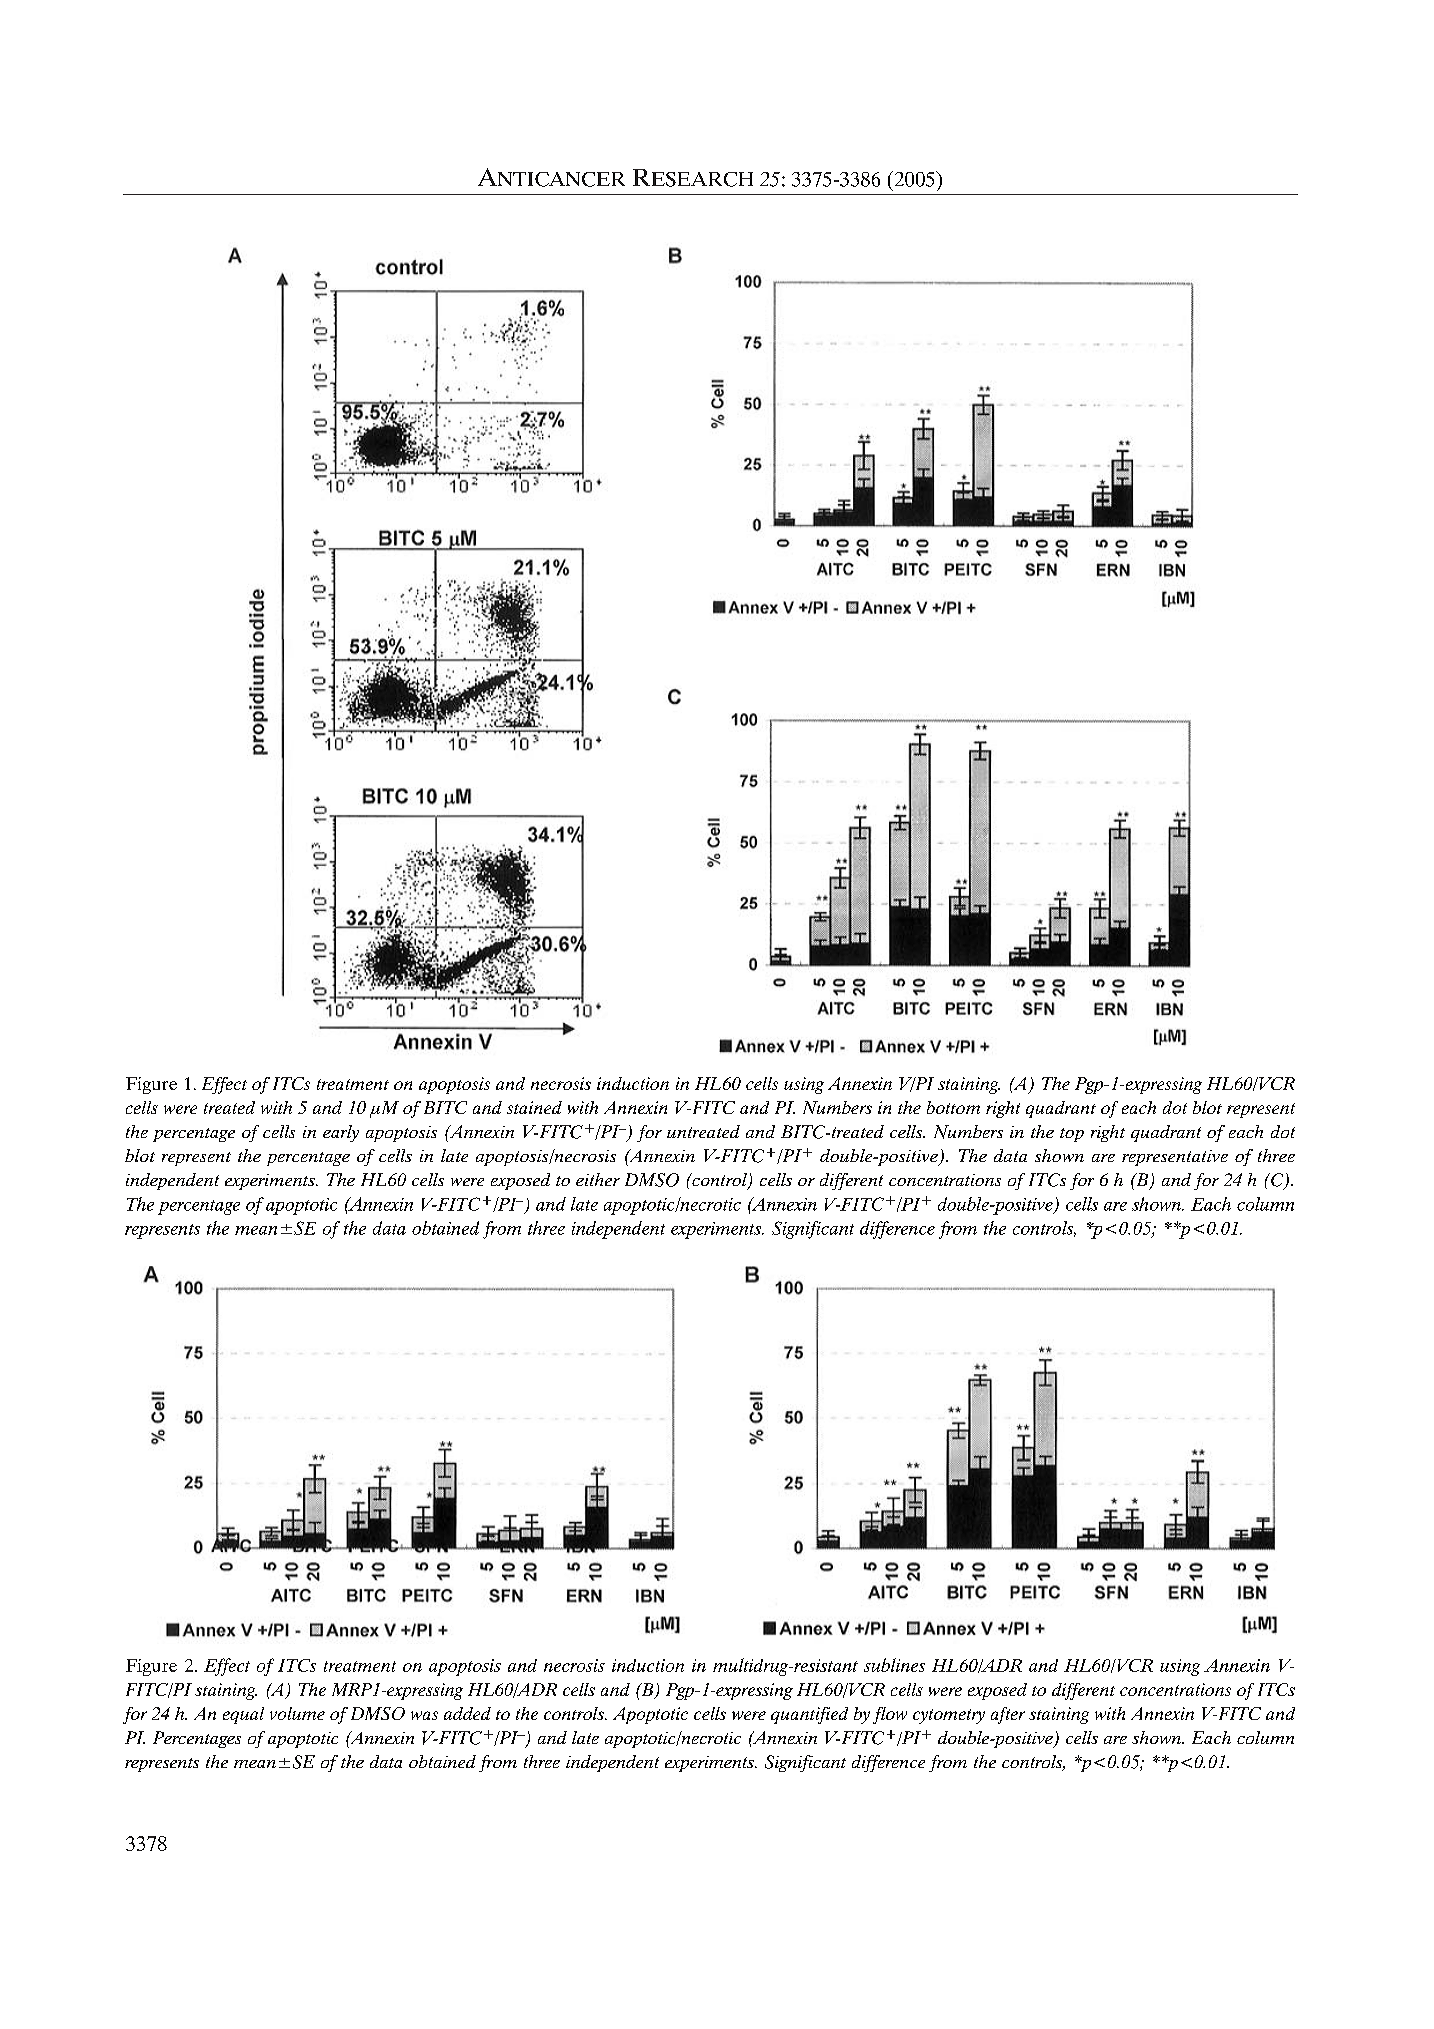 This screenshot has height=2029, width=1434. I want to click on early, so click(341, 1133).
